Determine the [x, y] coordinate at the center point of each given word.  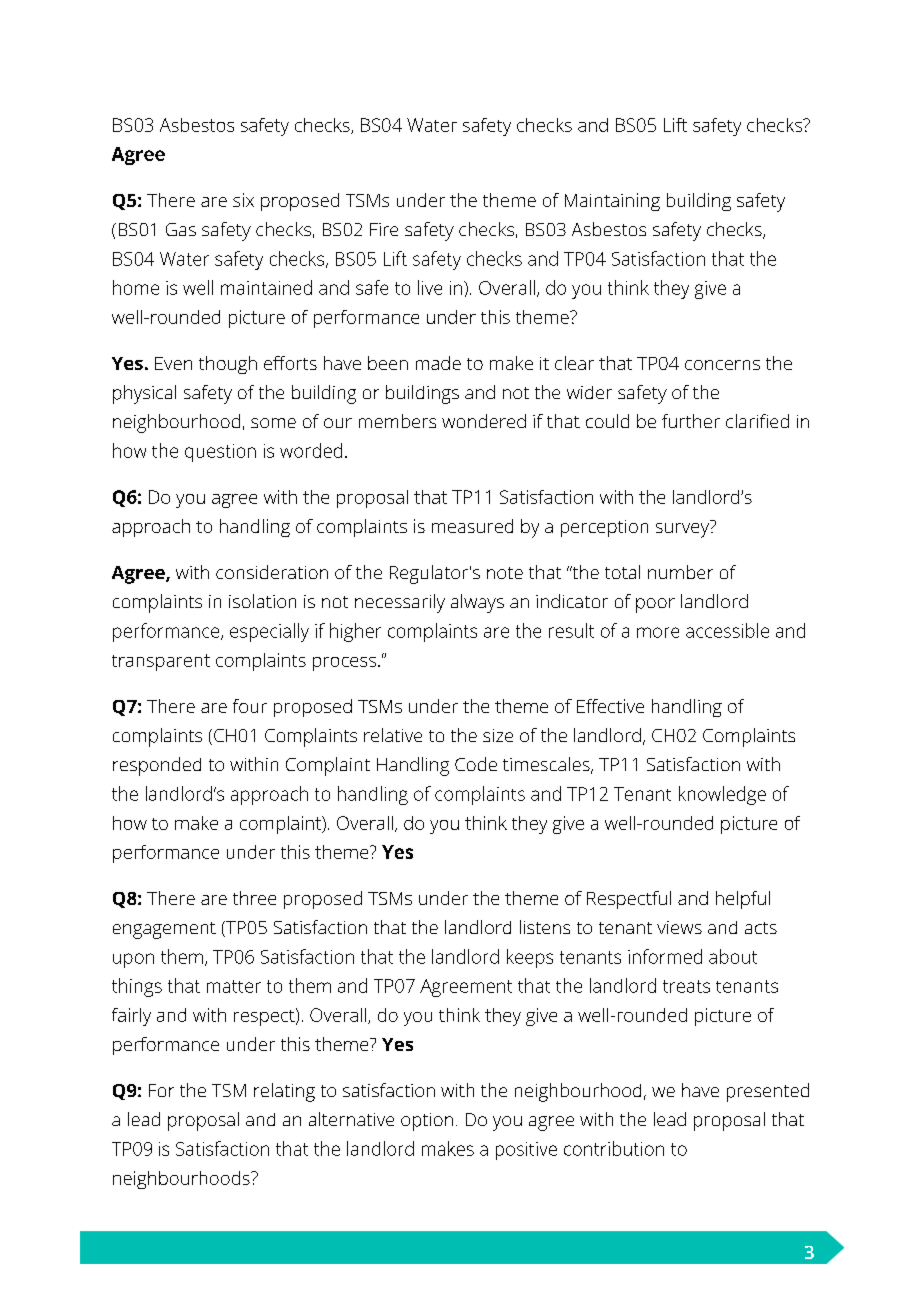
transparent [161, 662]
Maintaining [612, 202]
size [498, 735]
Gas [181, 229]
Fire [384, 229]
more [658, 632]
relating [284, 1092]
